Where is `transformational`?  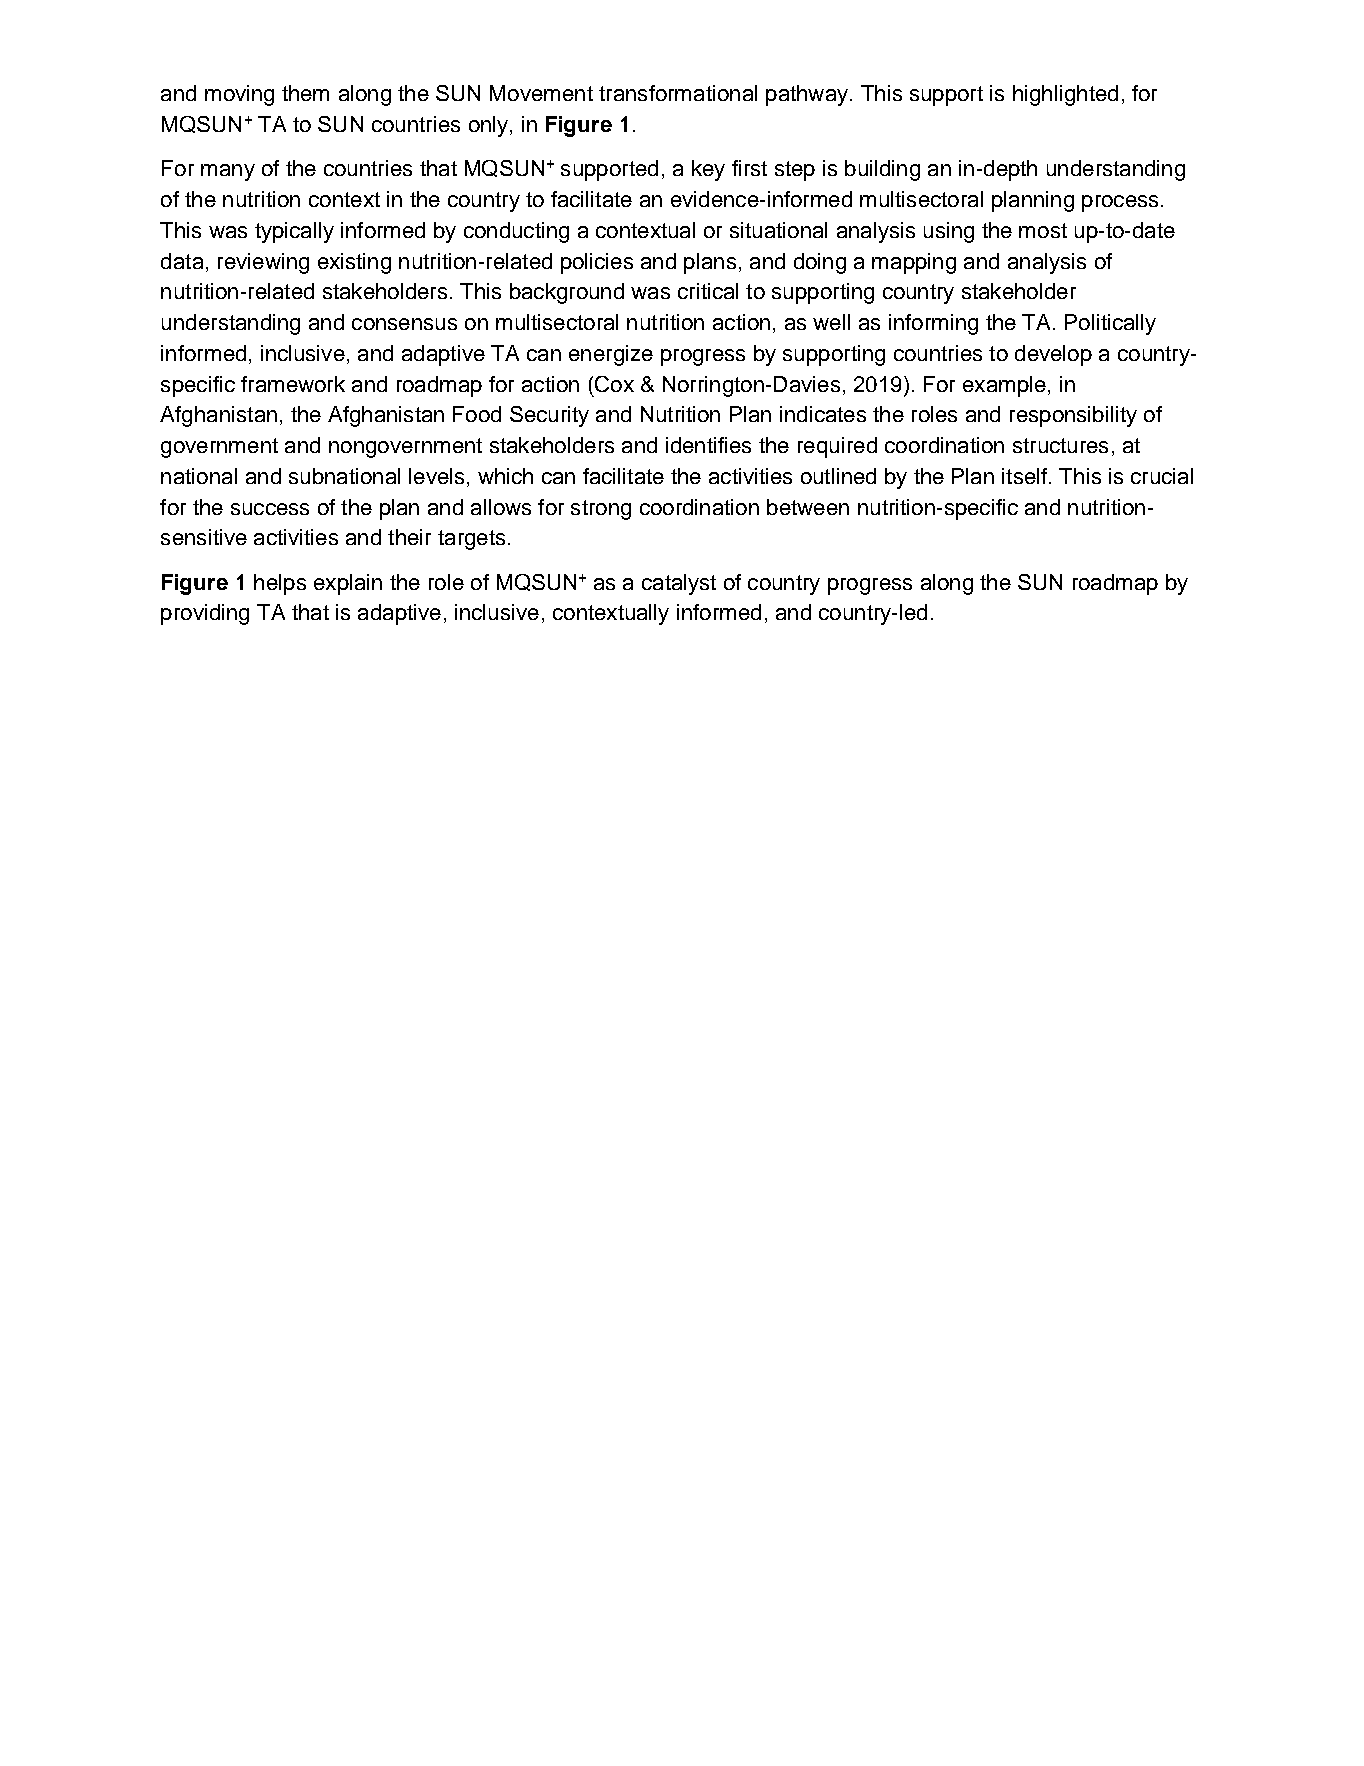 transformational is located at coordinates (678, 93).
